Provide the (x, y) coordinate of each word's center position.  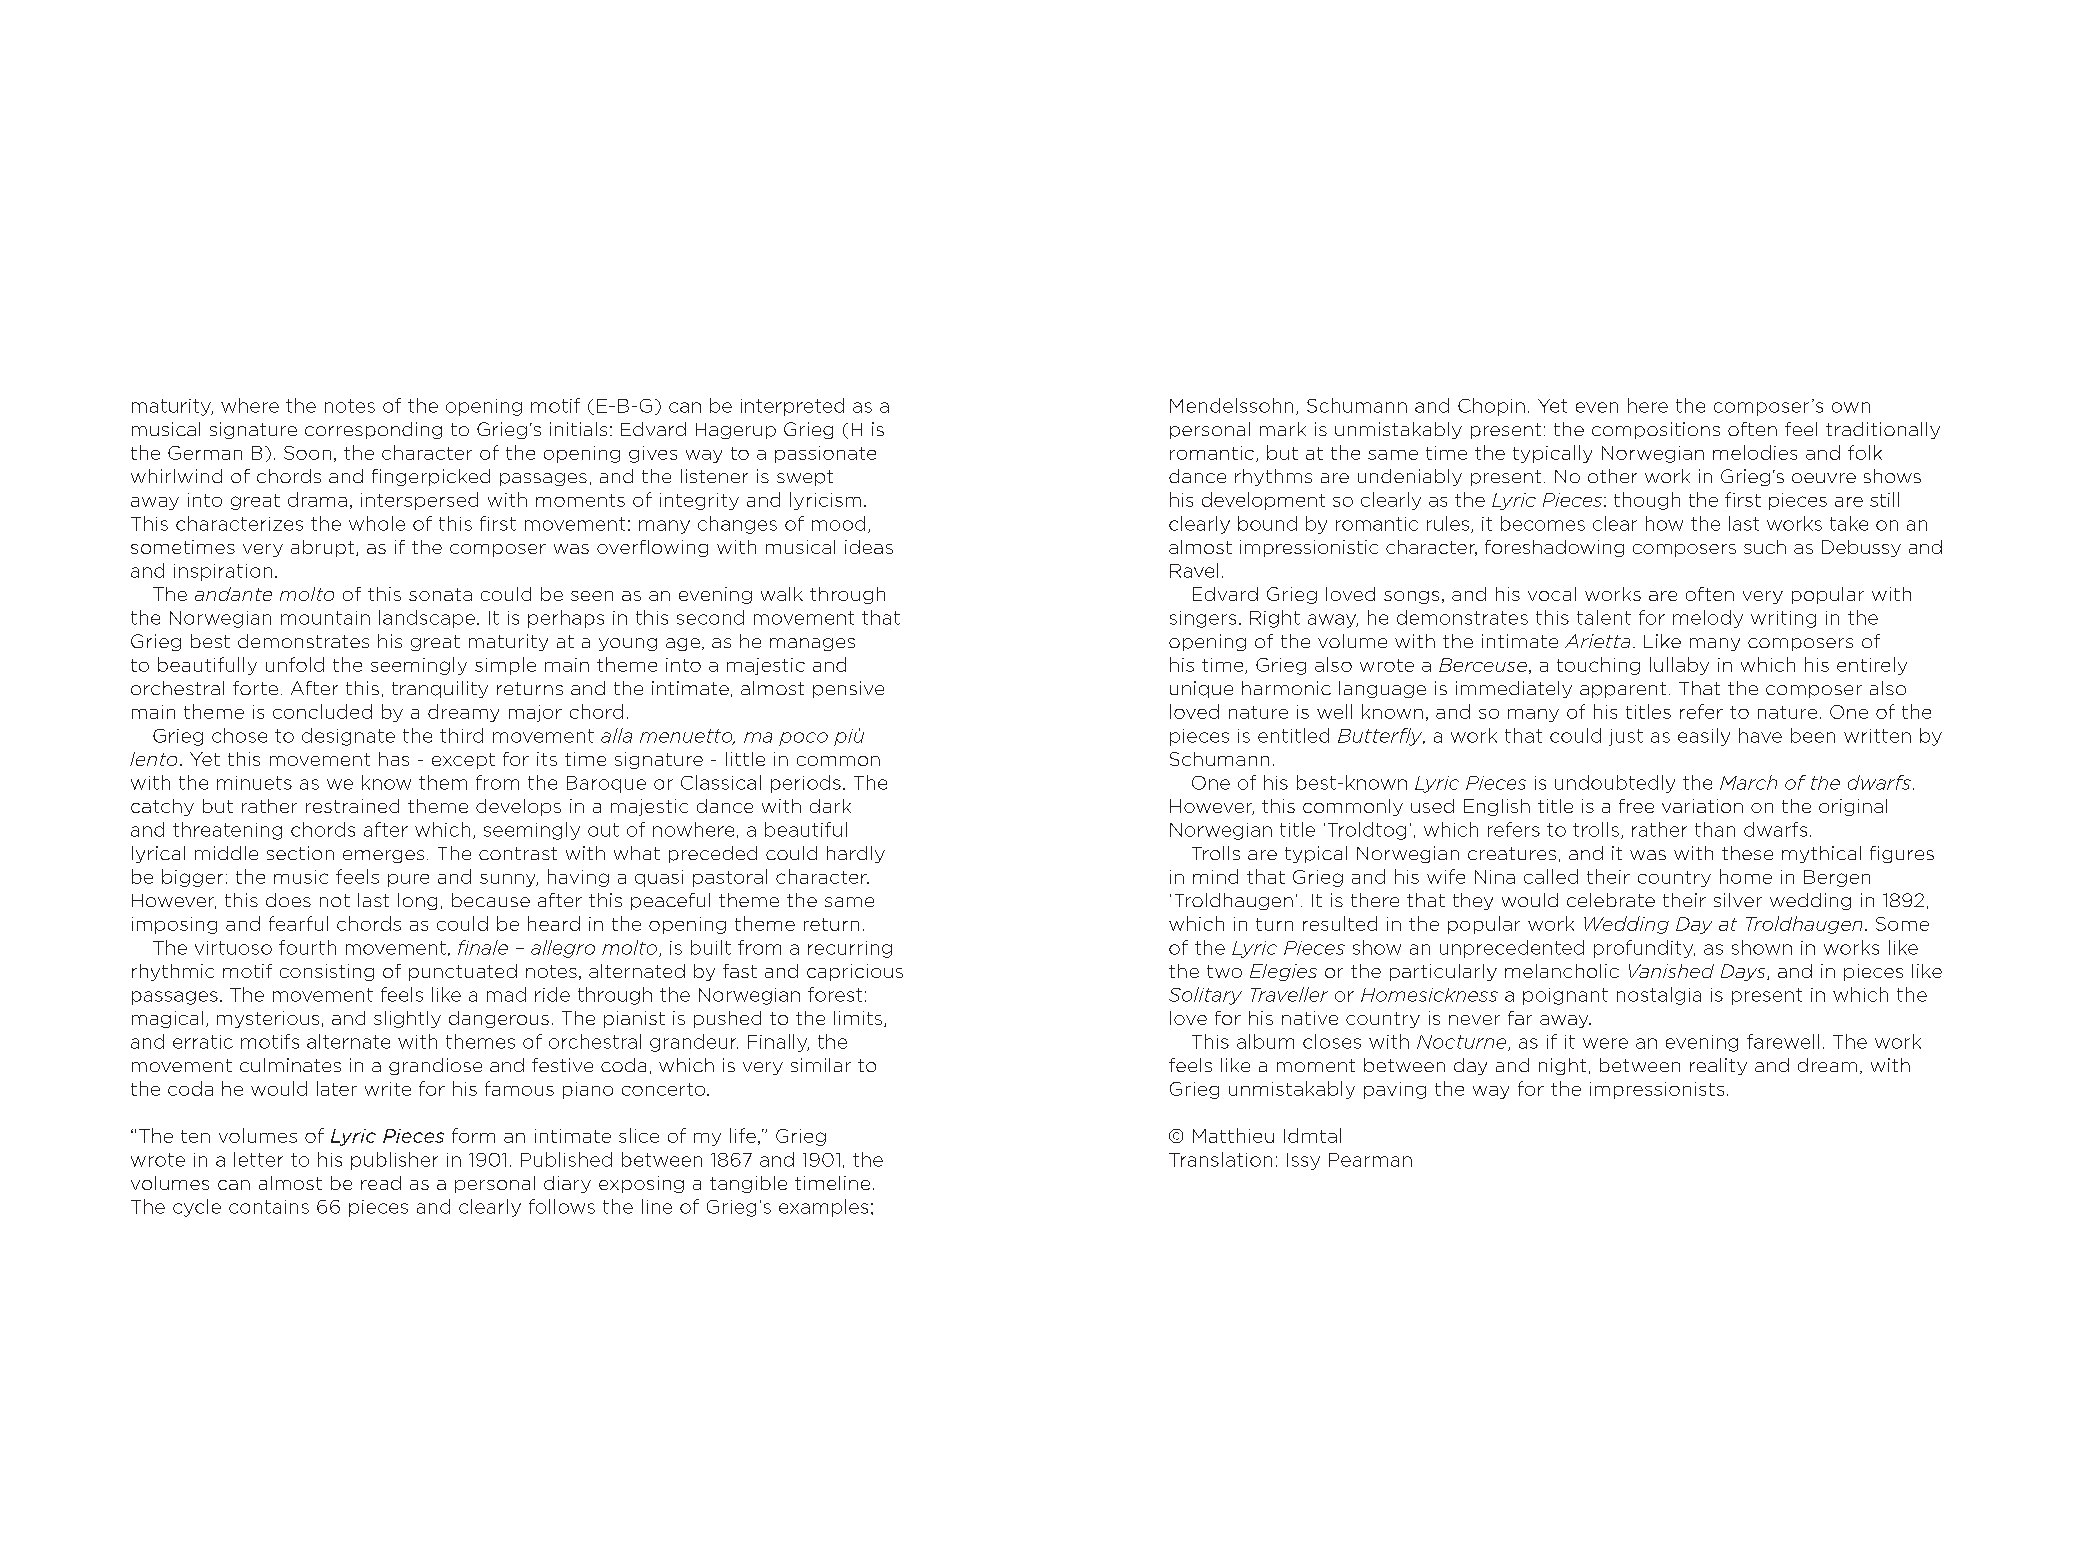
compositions (1656, 430)
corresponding (373, 430)
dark (830, 806)
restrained (352, 806)
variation (1702, 806)
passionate (825, 454)
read (381, 1183)
